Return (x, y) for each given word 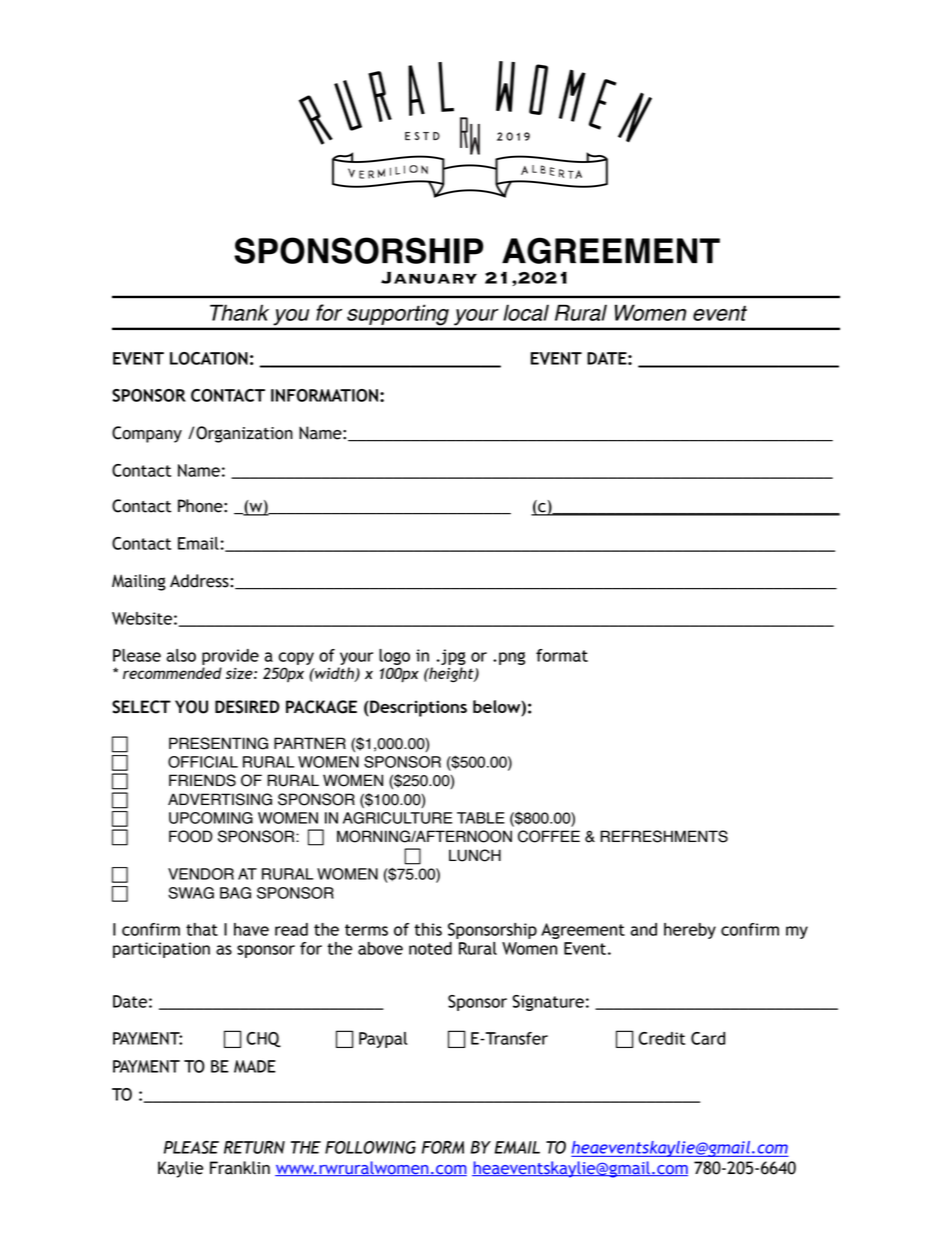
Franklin (240, 1168)
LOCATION (209, 358)
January (429, 278)
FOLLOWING (370, 1147)
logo (394, 658)
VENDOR (201, 874)
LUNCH (475, 855)
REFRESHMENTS (664, 836)
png (512, 658)
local (526, 312)
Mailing (139, 582)
